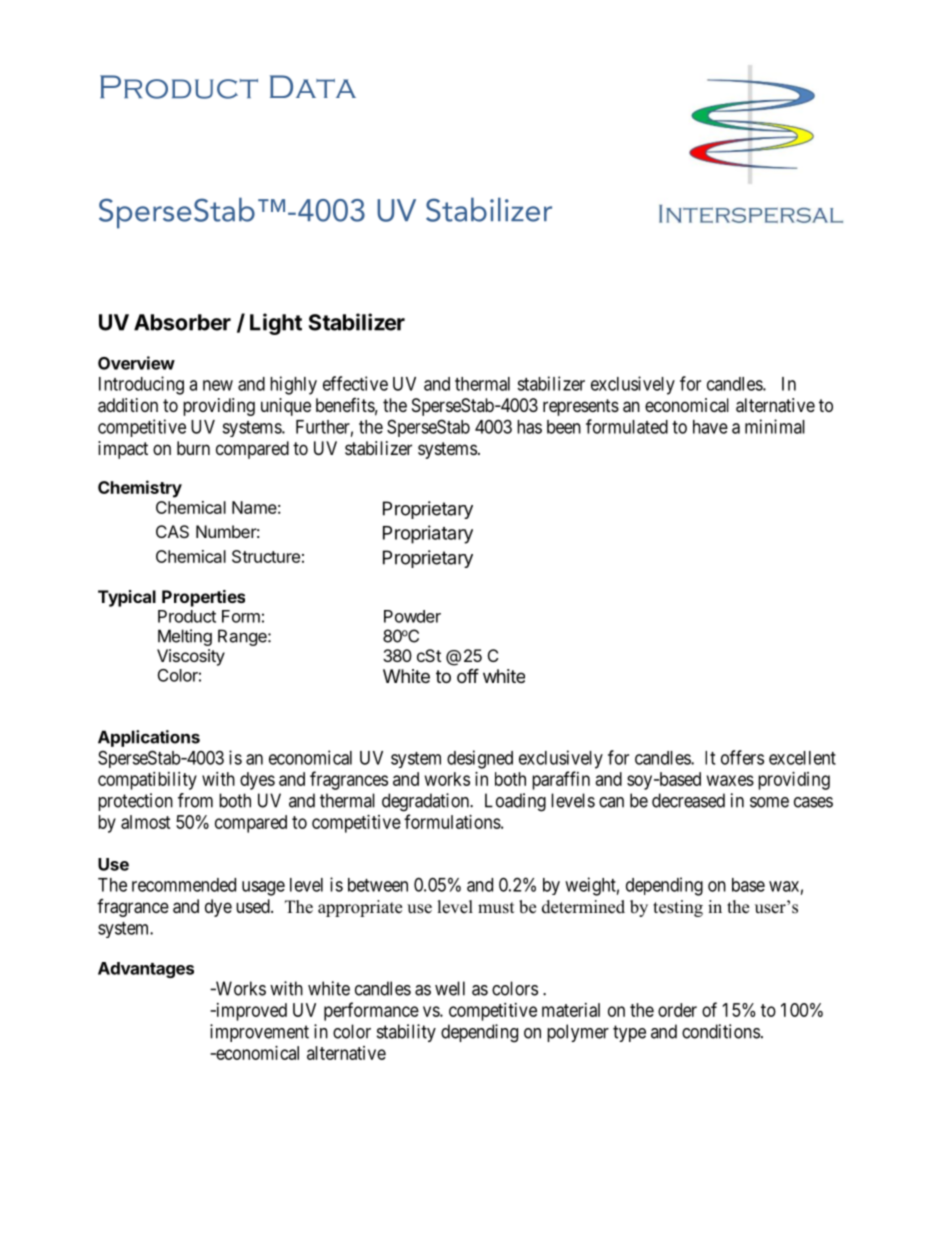 The height and width of the screenshot is (1233, 952). Describe the element at coordinates (250, 1012) in the screenshot. I see `improved` at that location.
